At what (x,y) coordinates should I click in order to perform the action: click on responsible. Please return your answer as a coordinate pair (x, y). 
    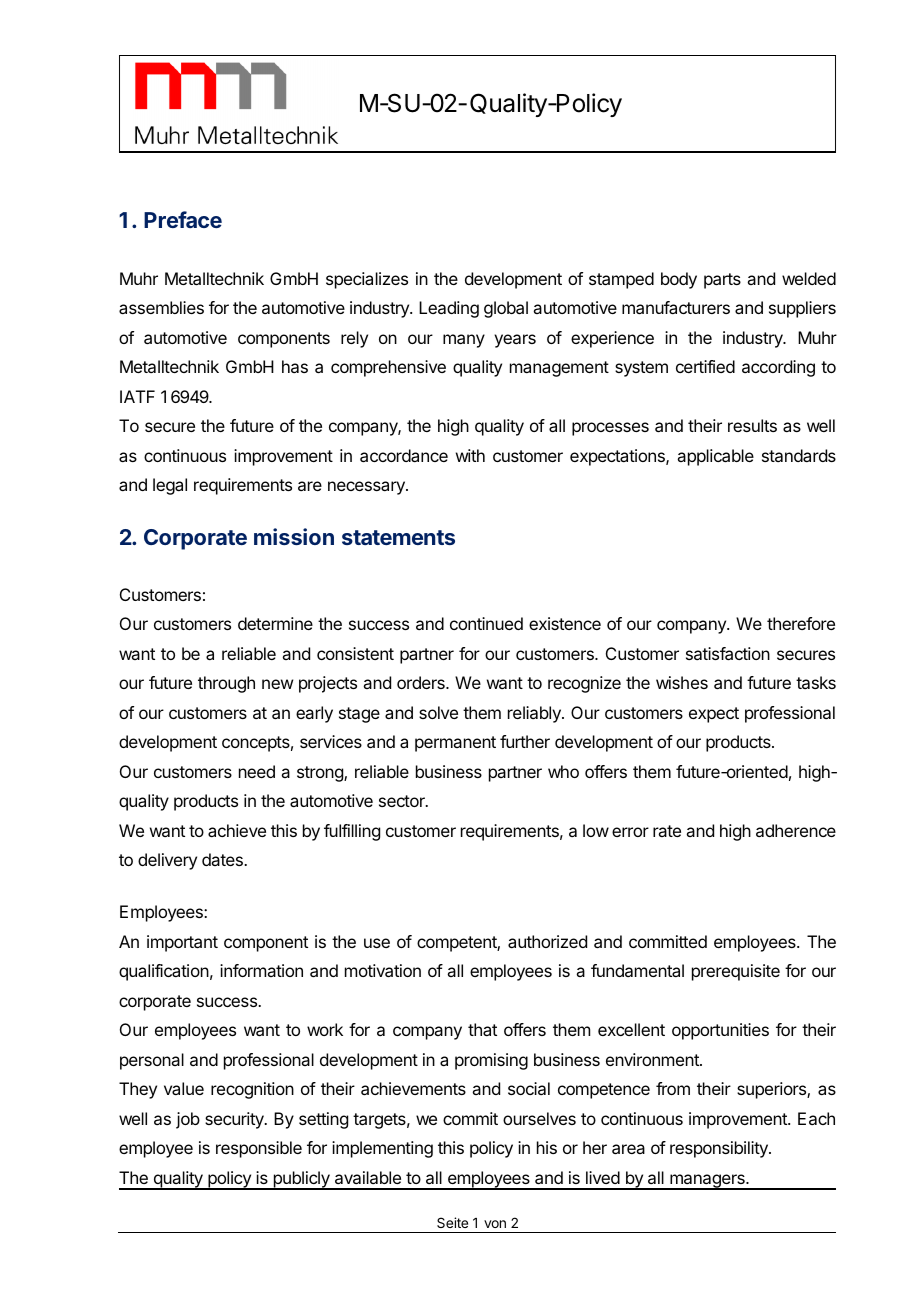
    Looking at the image, I should click on (259, 1149).
